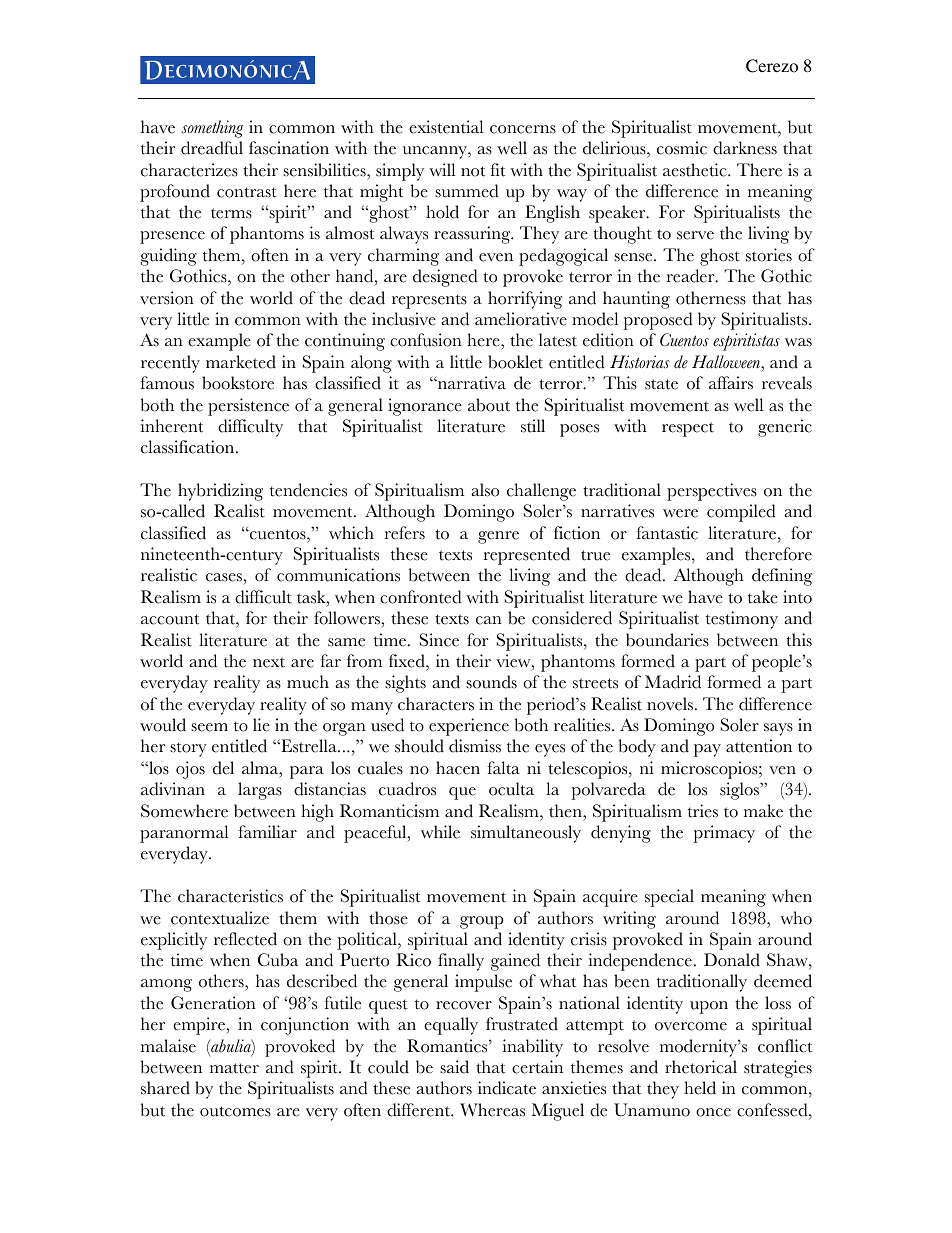  I want to click on dismiss, so click(475, 746).
